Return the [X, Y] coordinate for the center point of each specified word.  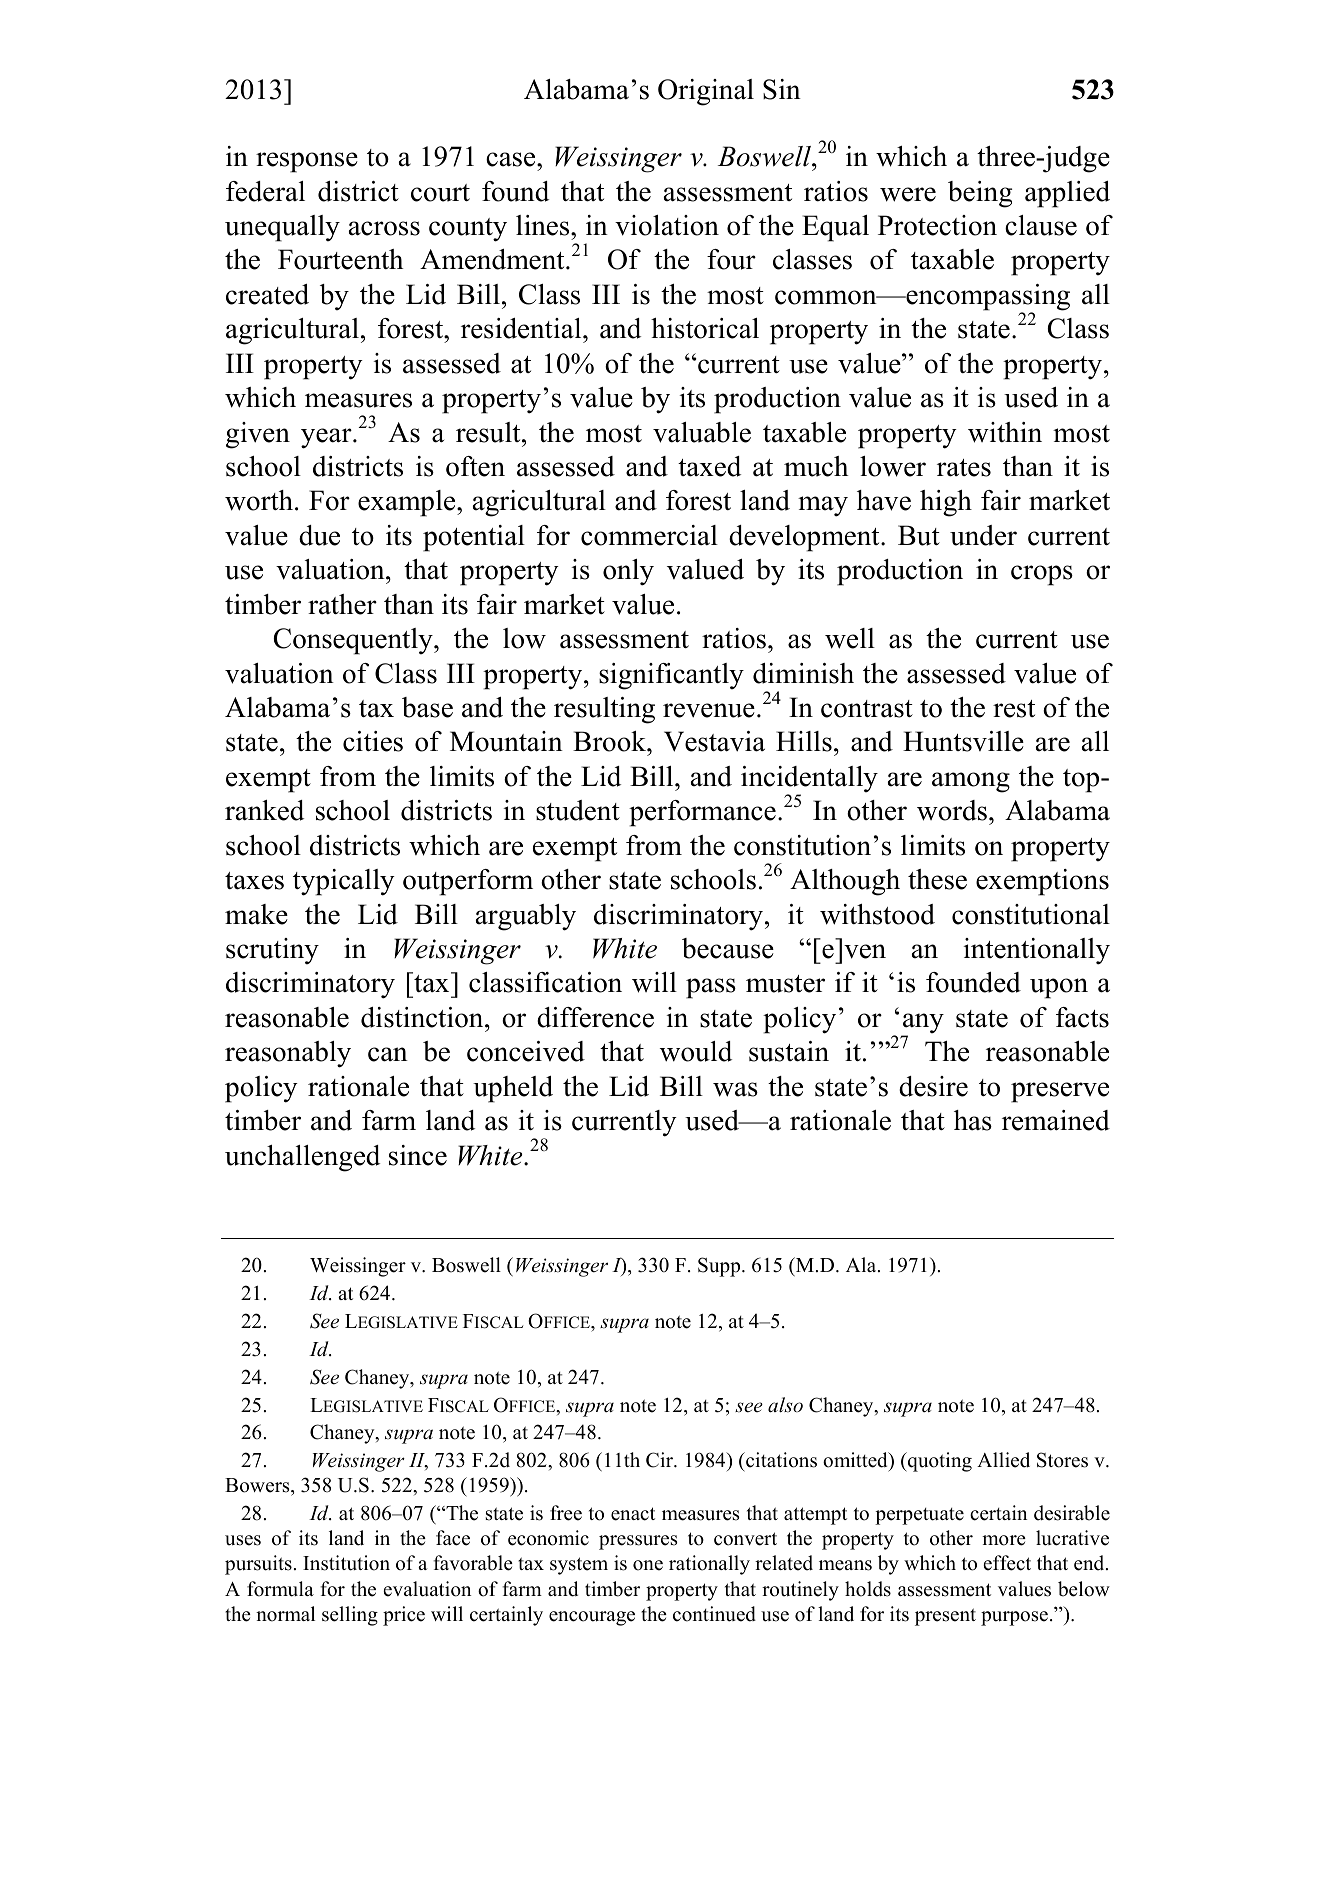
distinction [423, 1017]
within [1005, 432]
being [980, 194]
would [696, 1051]
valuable [702, 432]
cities [373, 741]
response [307, 162]
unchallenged [302, 1158]
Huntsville [963, 741]
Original [706, 92]
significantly [671, 676]
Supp [720, 1267]
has [973, 1120]
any [922, 1024]
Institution [346, 1563]
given [258, 435]
